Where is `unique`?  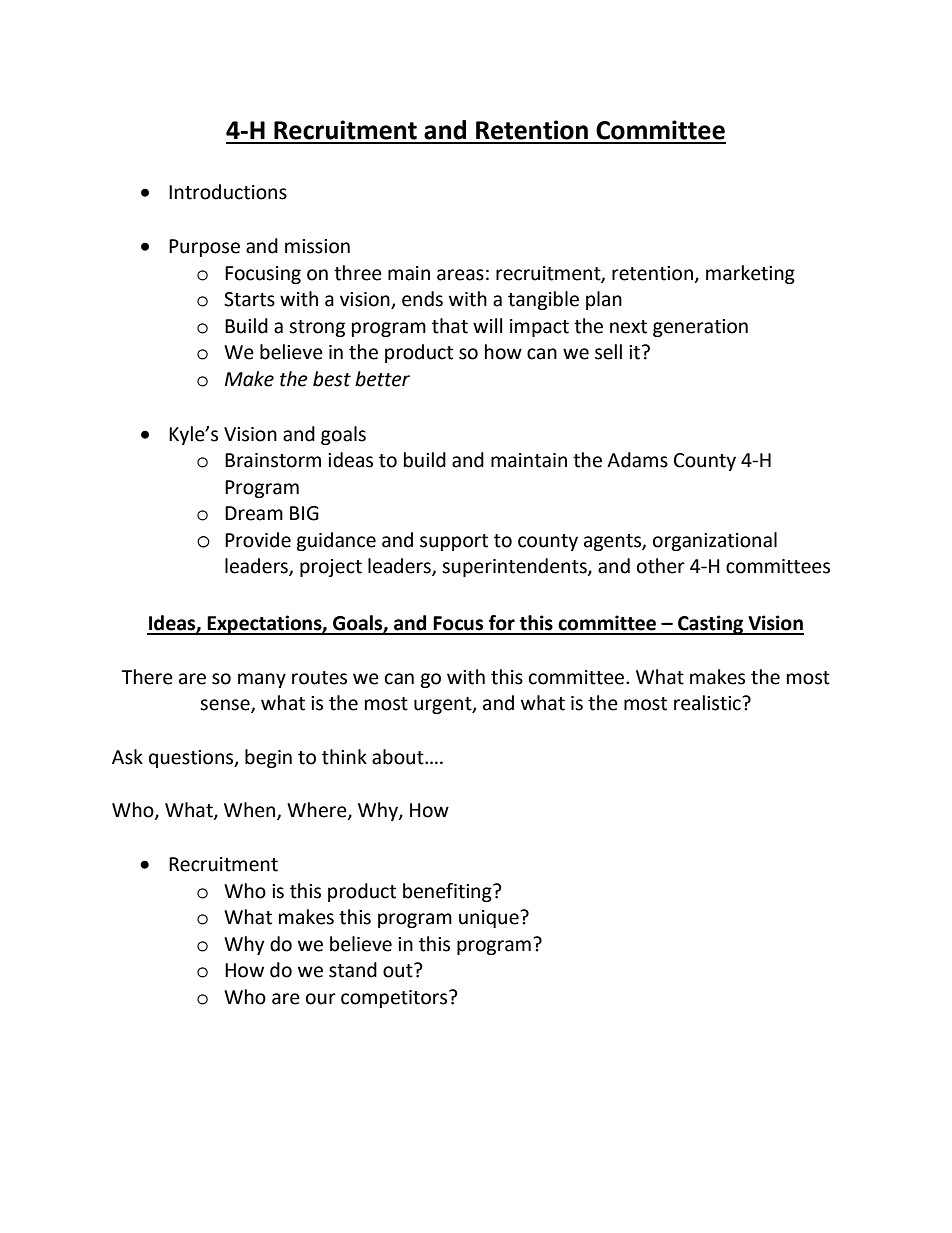
unique is located at coordinates (490, 919).
